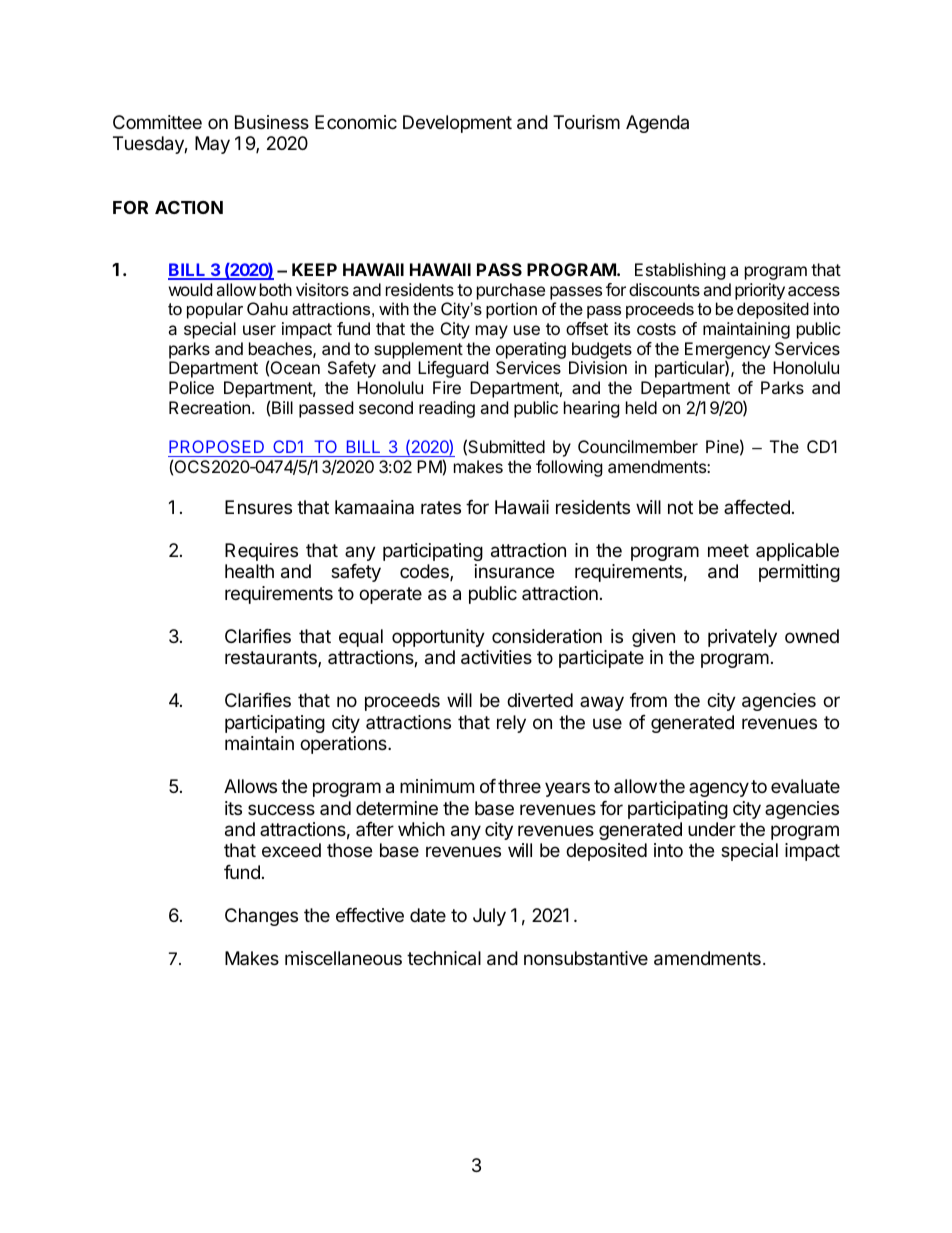 The height and width of the screenshot is (1233, 952). Describe the element at coordinates (272, 659) in the screenshot. I see `restaurants` at that location.
